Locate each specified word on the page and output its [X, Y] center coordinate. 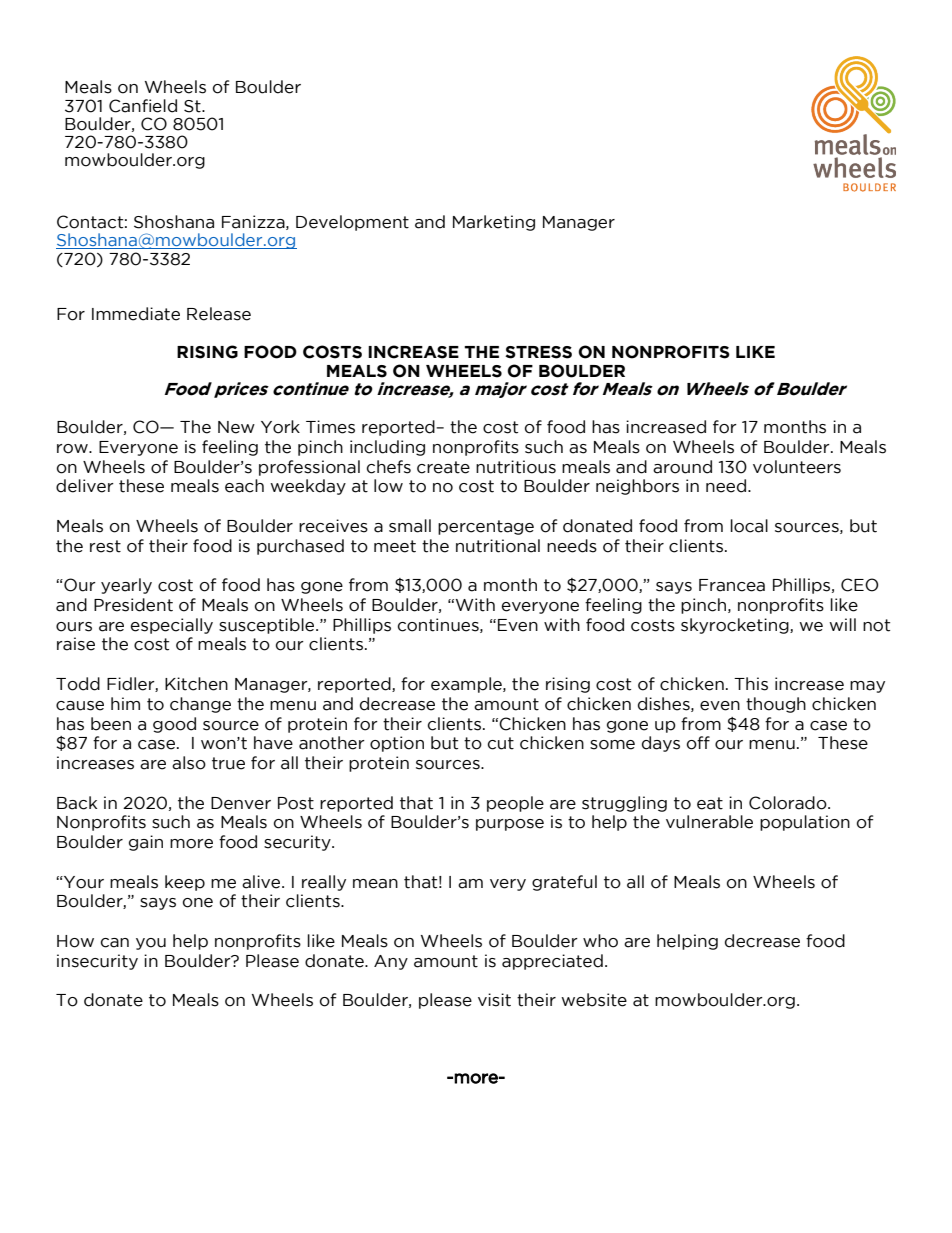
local [749, 526]
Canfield [143, 106]
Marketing [494, 223]
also [189, 763]
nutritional [498, 546]
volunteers [797, 467]
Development [352, 223]
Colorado [789, 803]
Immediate [136, 314]
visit [494, 1000]
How [75, 941]
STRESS [538, 352]
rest [105, 546]
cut [501, 743]
